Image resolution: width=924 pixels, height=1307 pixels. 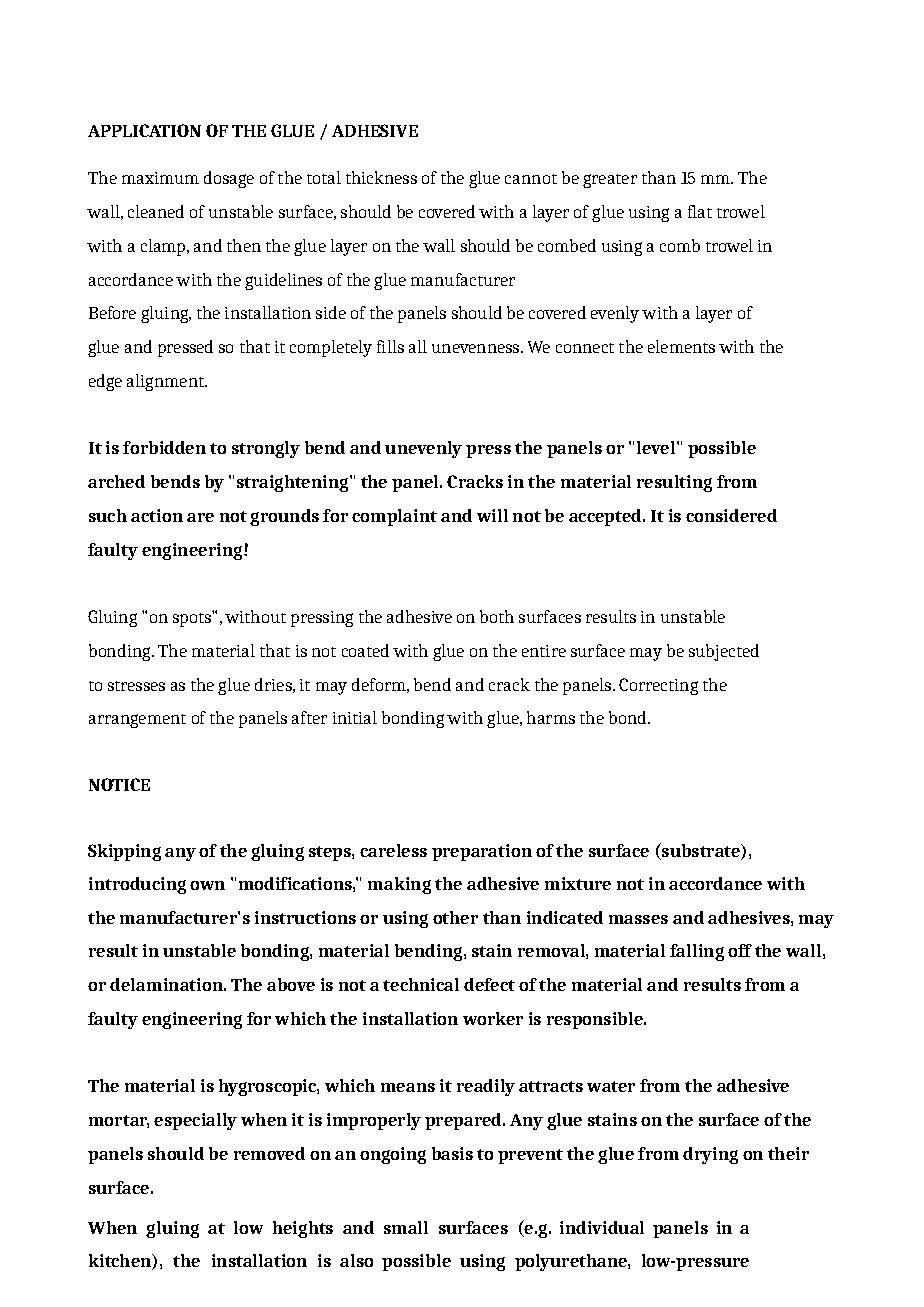 What do you see at coordinates (164, 447) in the screenshot?
I see `forbidden` at bounding box center [164, 447].
